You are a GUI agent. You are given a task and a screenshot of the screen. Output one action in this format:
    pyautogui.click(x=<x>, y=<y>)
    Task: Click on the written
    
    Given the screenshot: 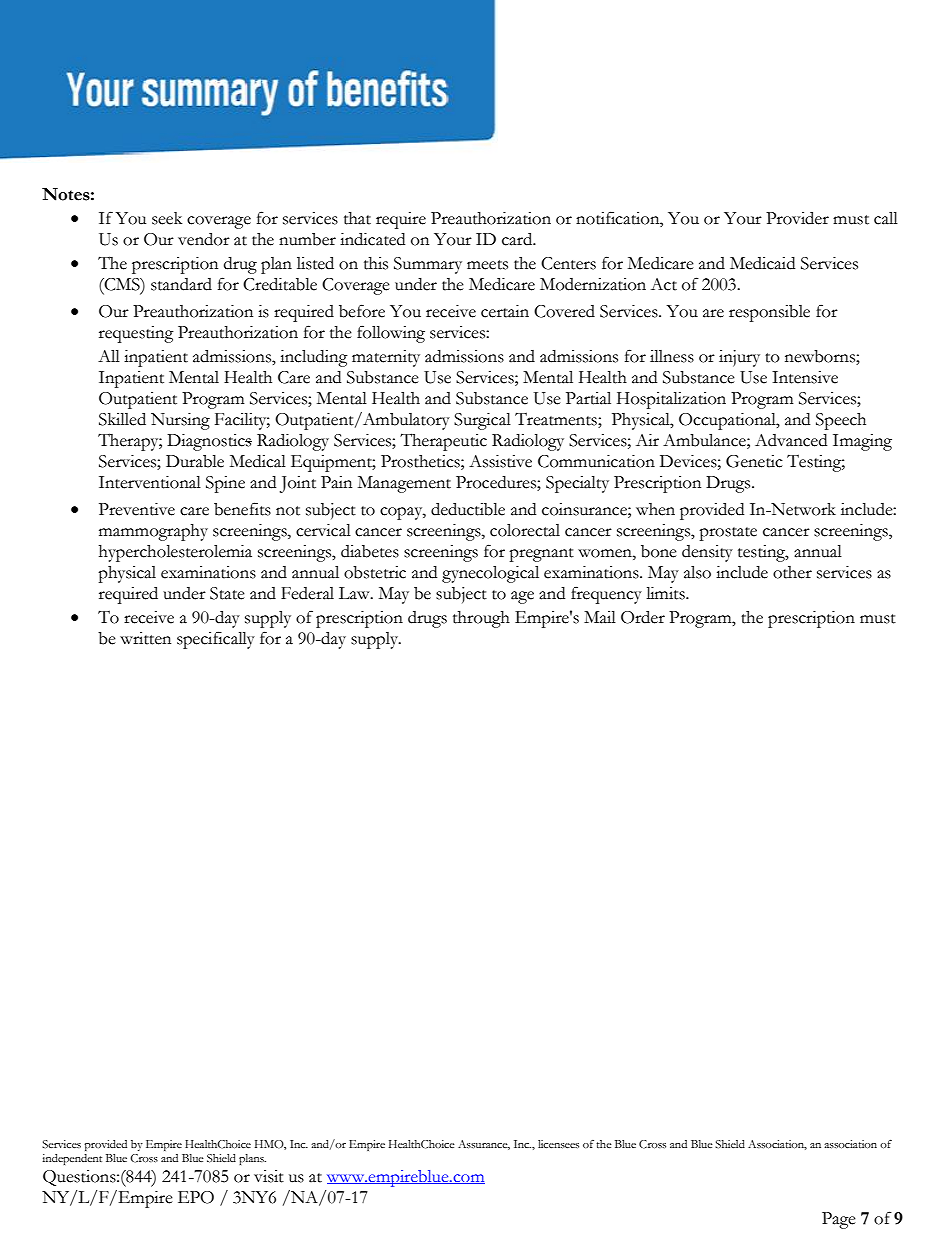 What is the action you would take?
    pyautogui.click(x=145, y=638)
